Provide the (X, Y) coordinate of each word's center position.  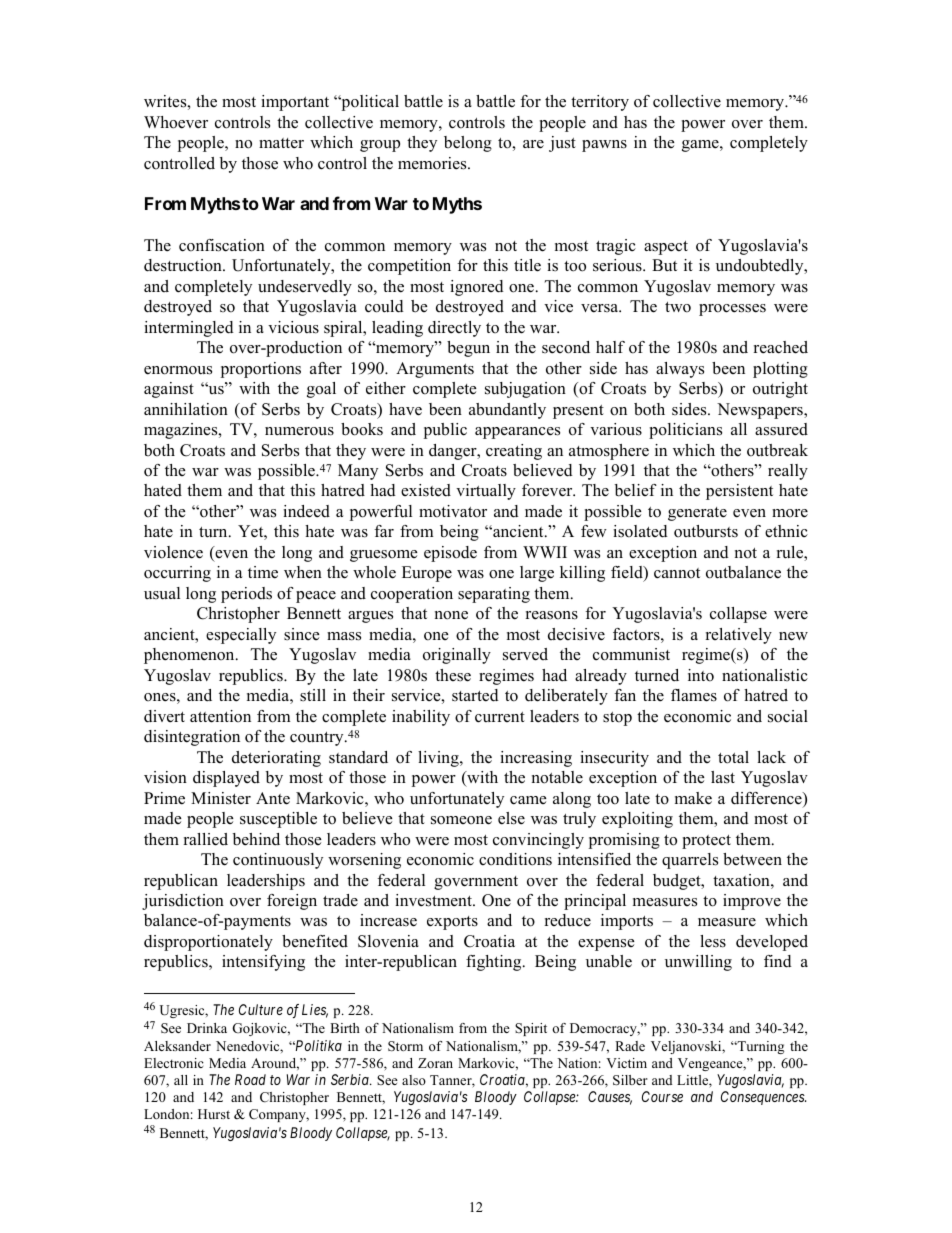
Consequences (763, 1098)
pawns (604, 146)
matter (281, 143)
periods (246, 595)
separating (494, 595)
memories (433, 163)
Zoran (435, 1063)
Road (250, 1079)
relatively (739, 636)
